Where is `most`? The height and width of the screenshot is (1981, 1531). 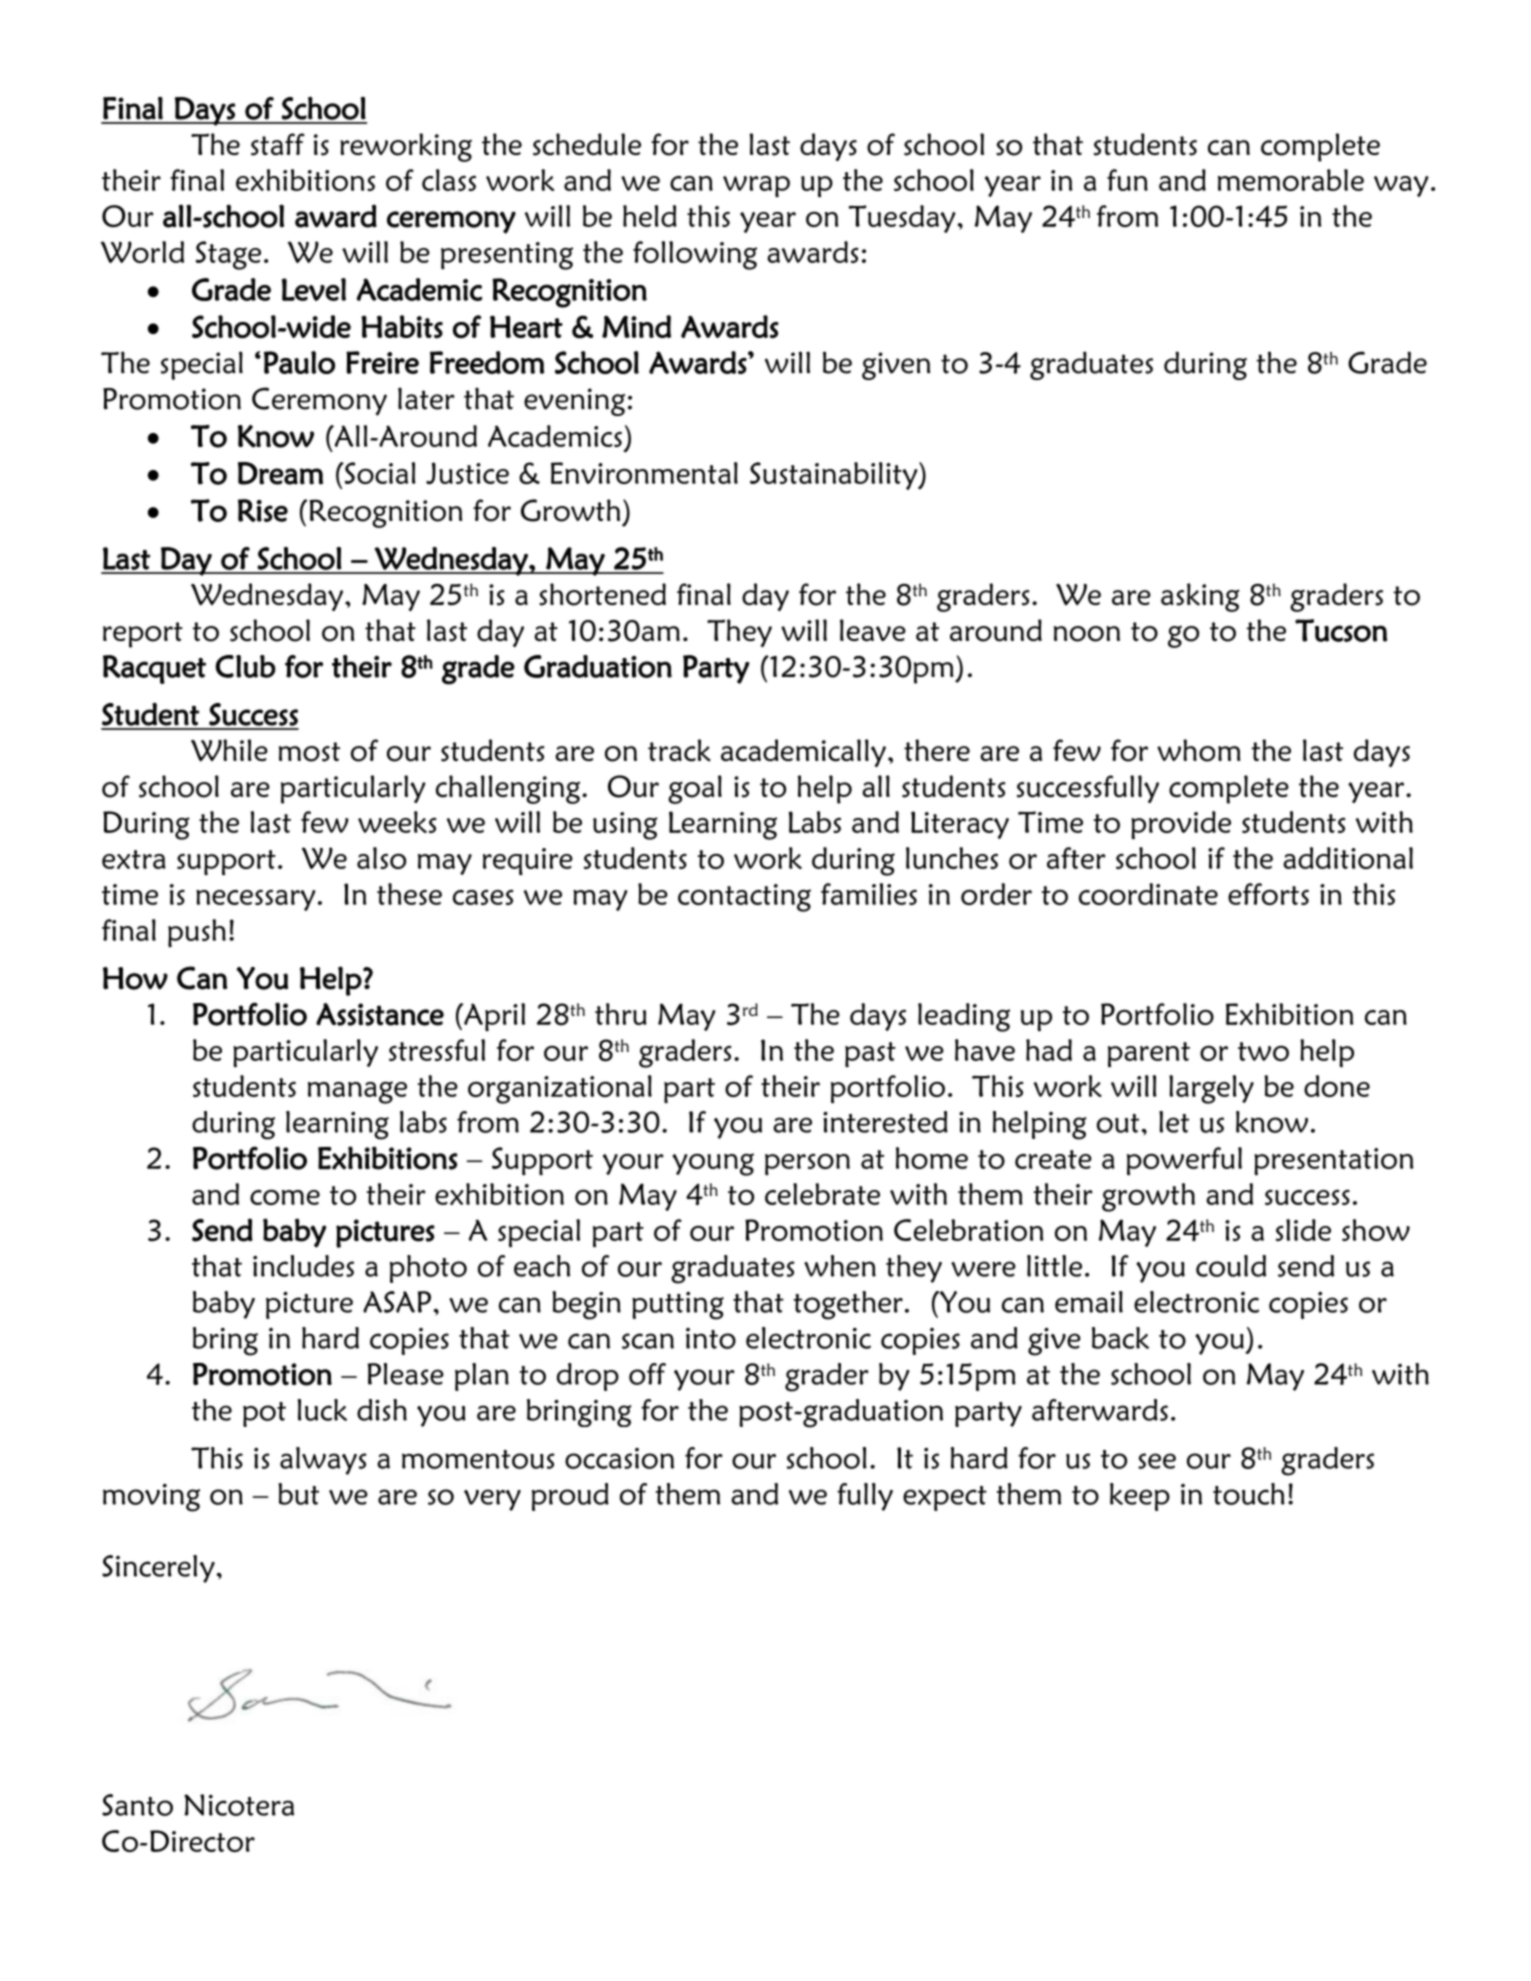
most is located at coordinates (309, 752).
